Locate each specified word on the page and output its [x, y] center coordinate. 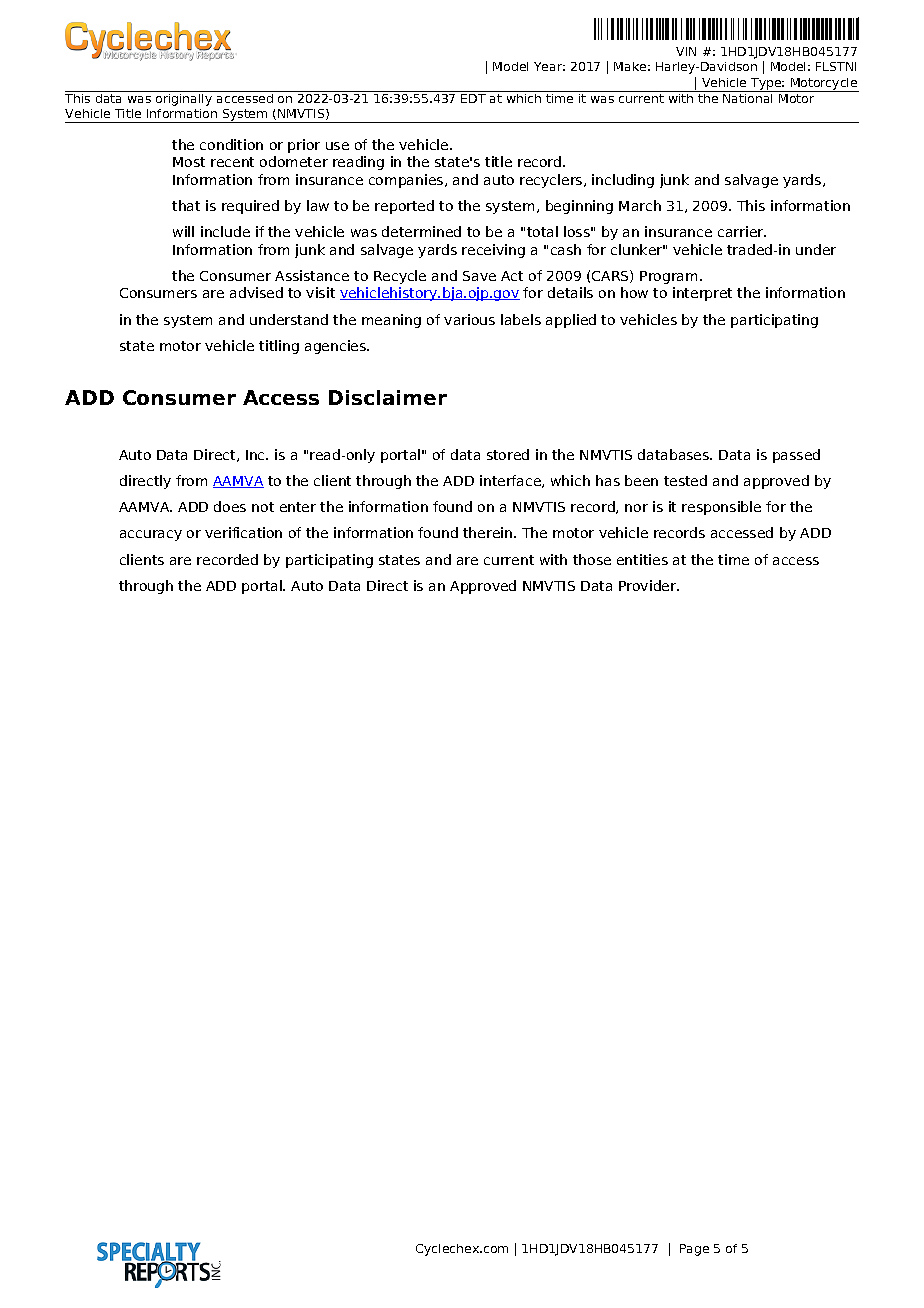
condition [231, 144]
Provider [649, 585]
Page [694, 1250]
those [592, 559]
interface [511, 481]
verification [243, 532]
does [230, 506]
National [748, 97]
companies [407, 181]
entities [642, 559]
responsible [721, 508]
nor [636, 508]
